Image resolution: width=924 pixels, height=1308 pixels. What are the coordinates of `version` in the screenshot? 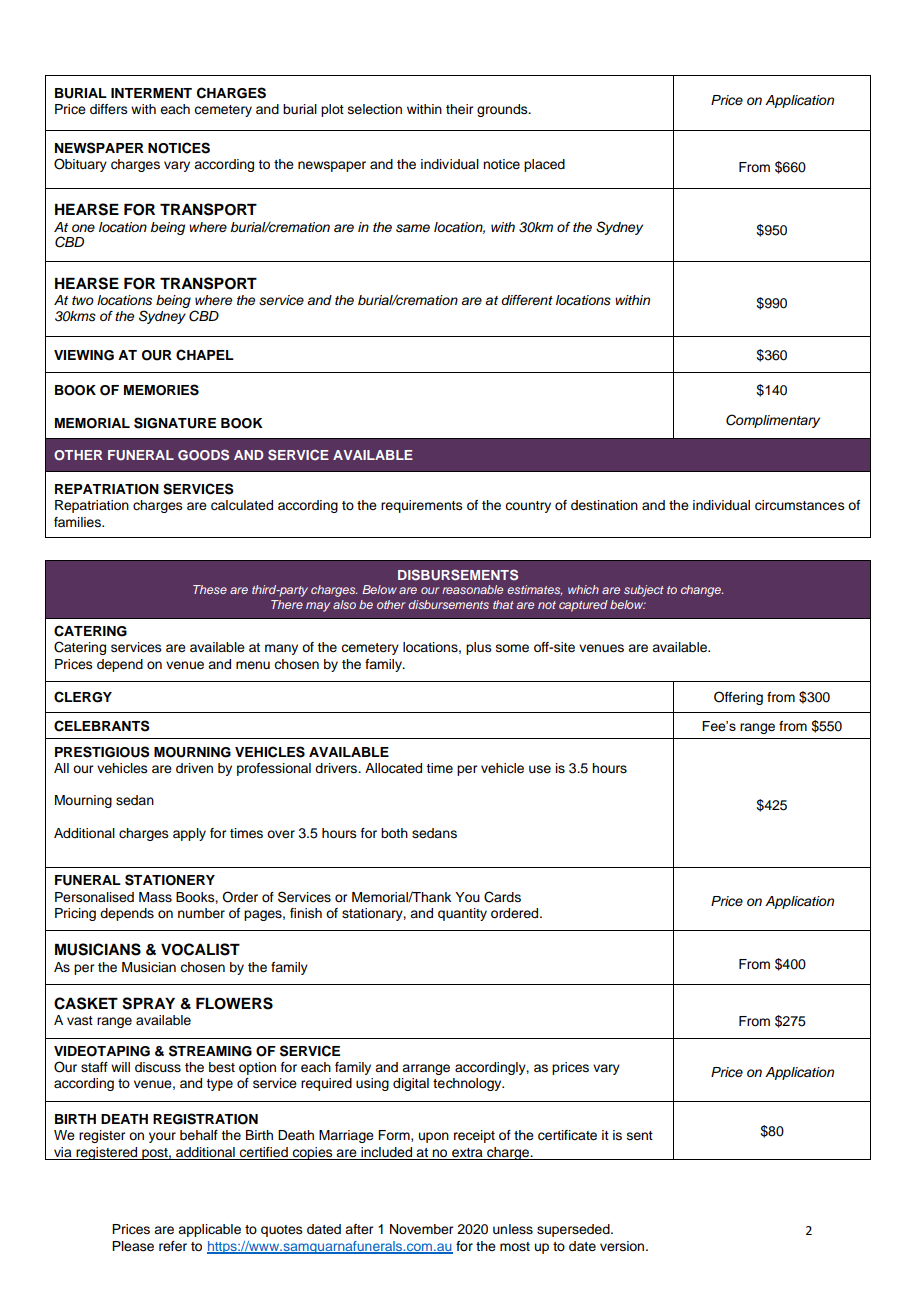 It's located at (623, 1246).
